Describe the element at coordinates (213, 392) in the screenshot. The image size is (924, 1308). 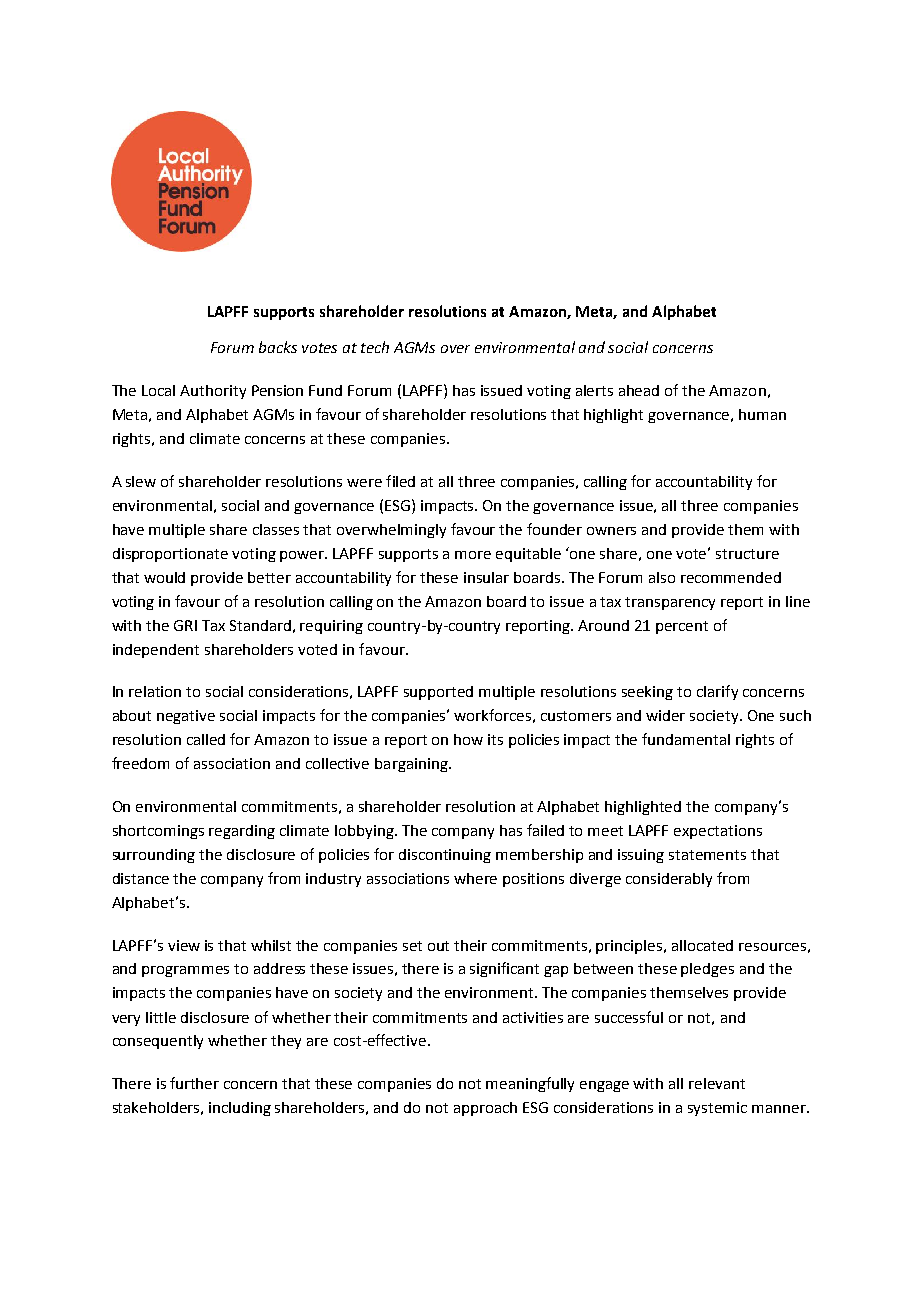
I see `Authority` at that location.
